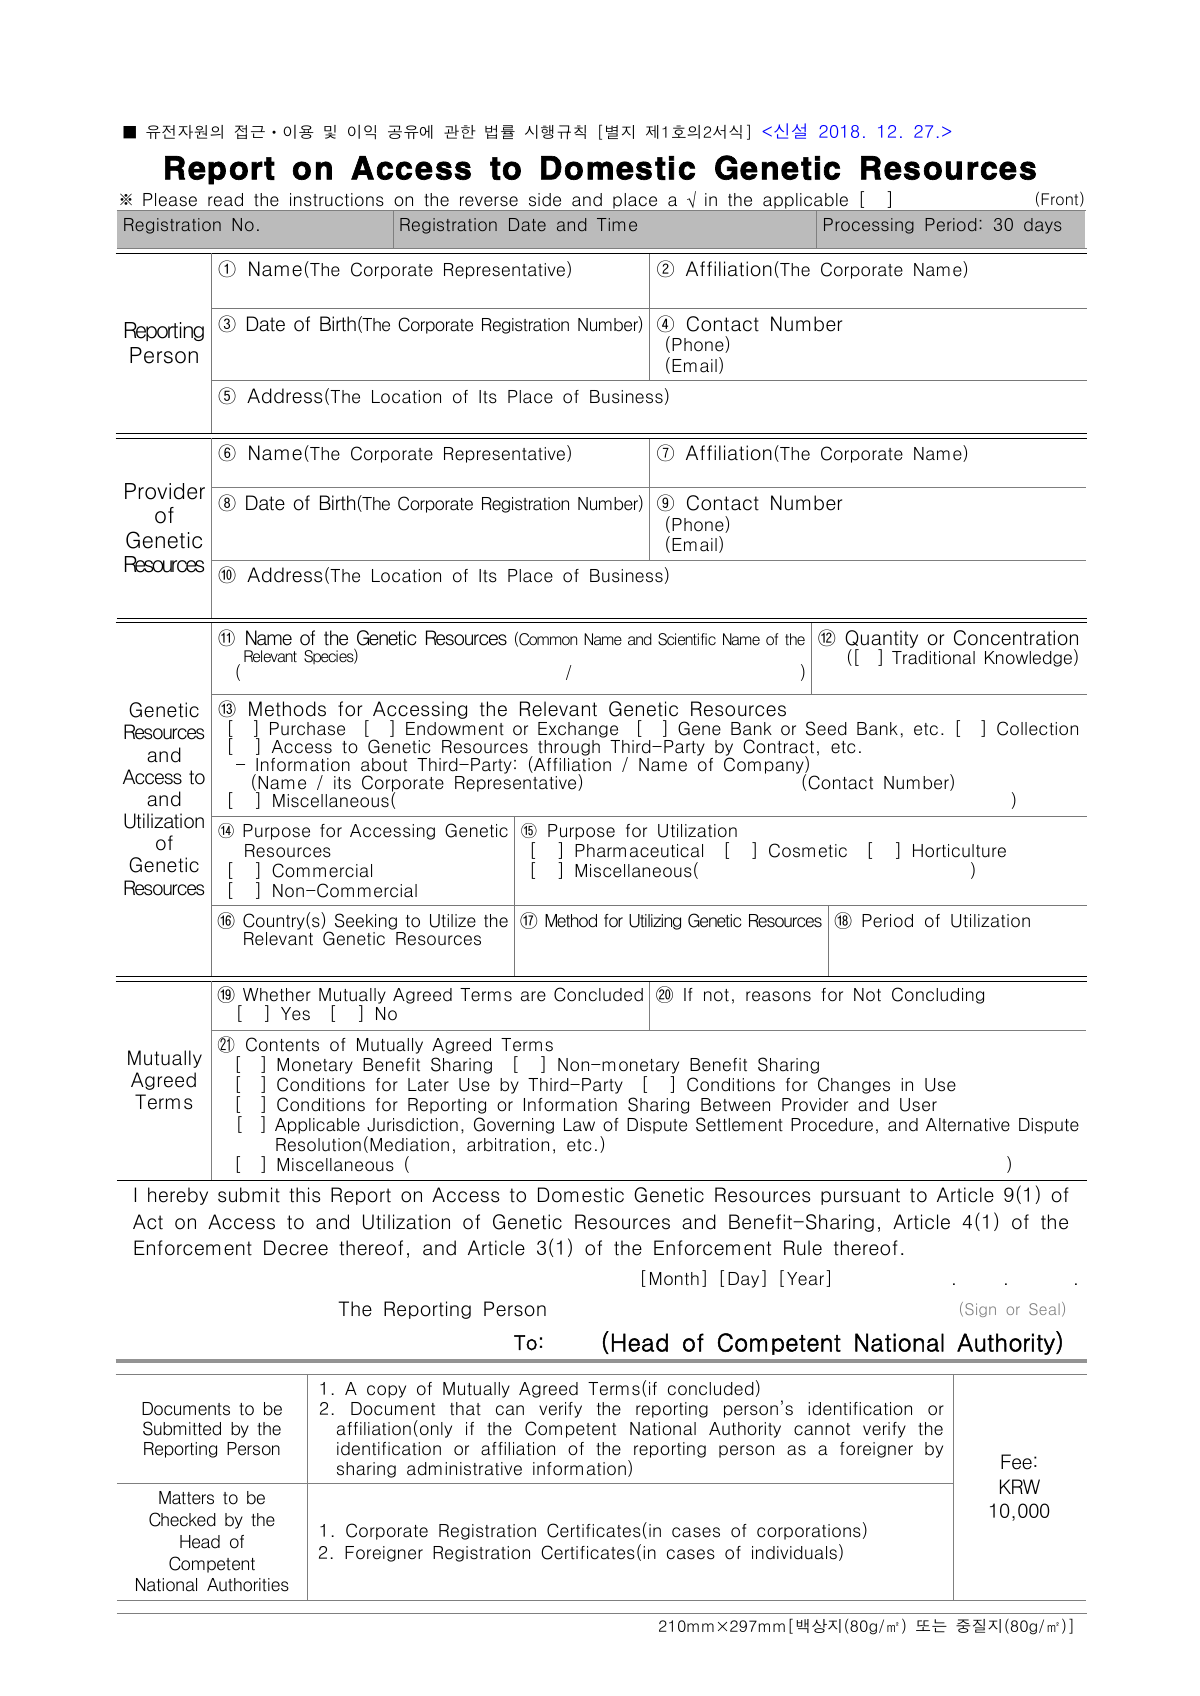 The height and width of the page is (1696, 1200). I want to click on Time, so click(617, 224).
